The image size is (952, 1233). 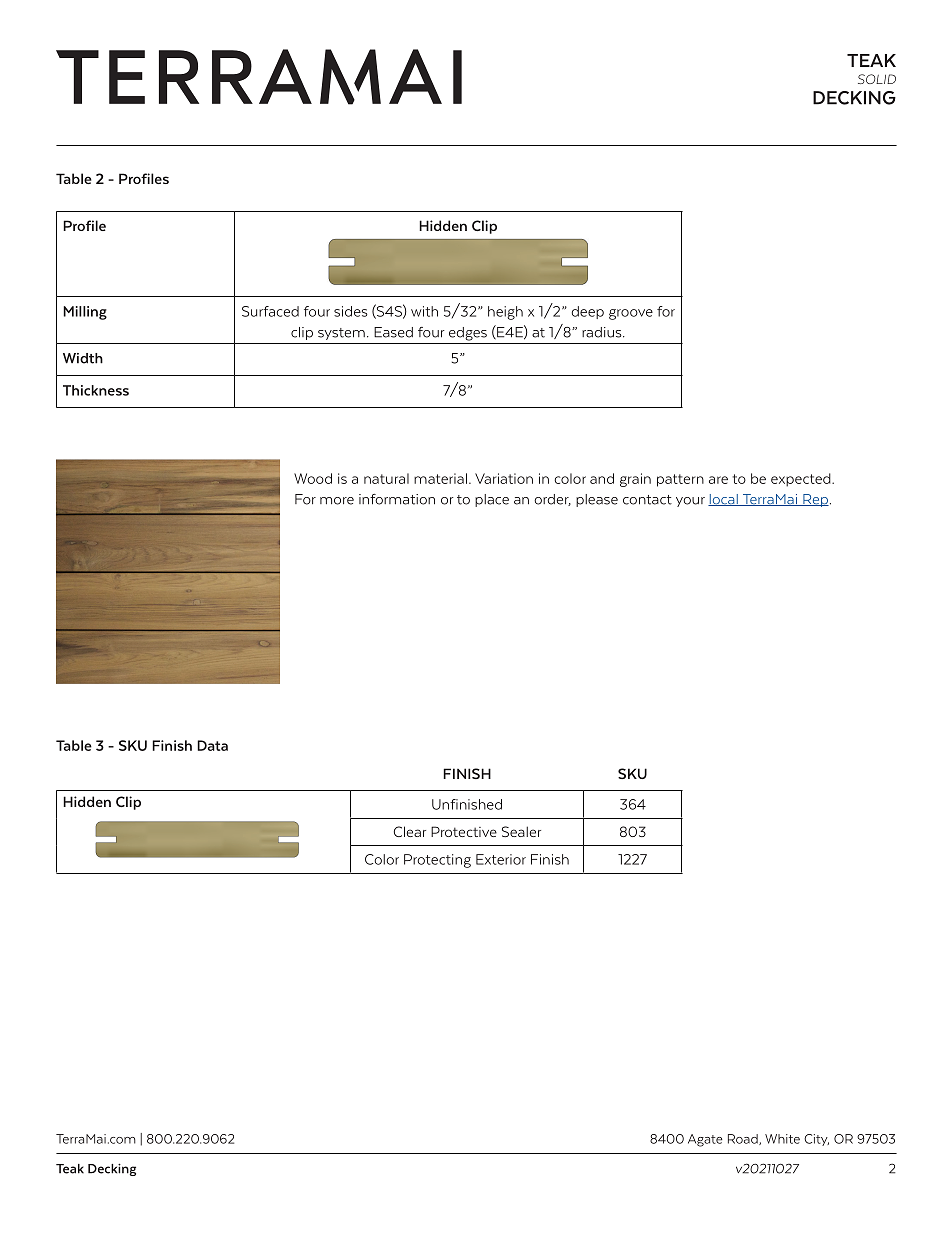 I want to click on White, so click(x=782, y=1139).
